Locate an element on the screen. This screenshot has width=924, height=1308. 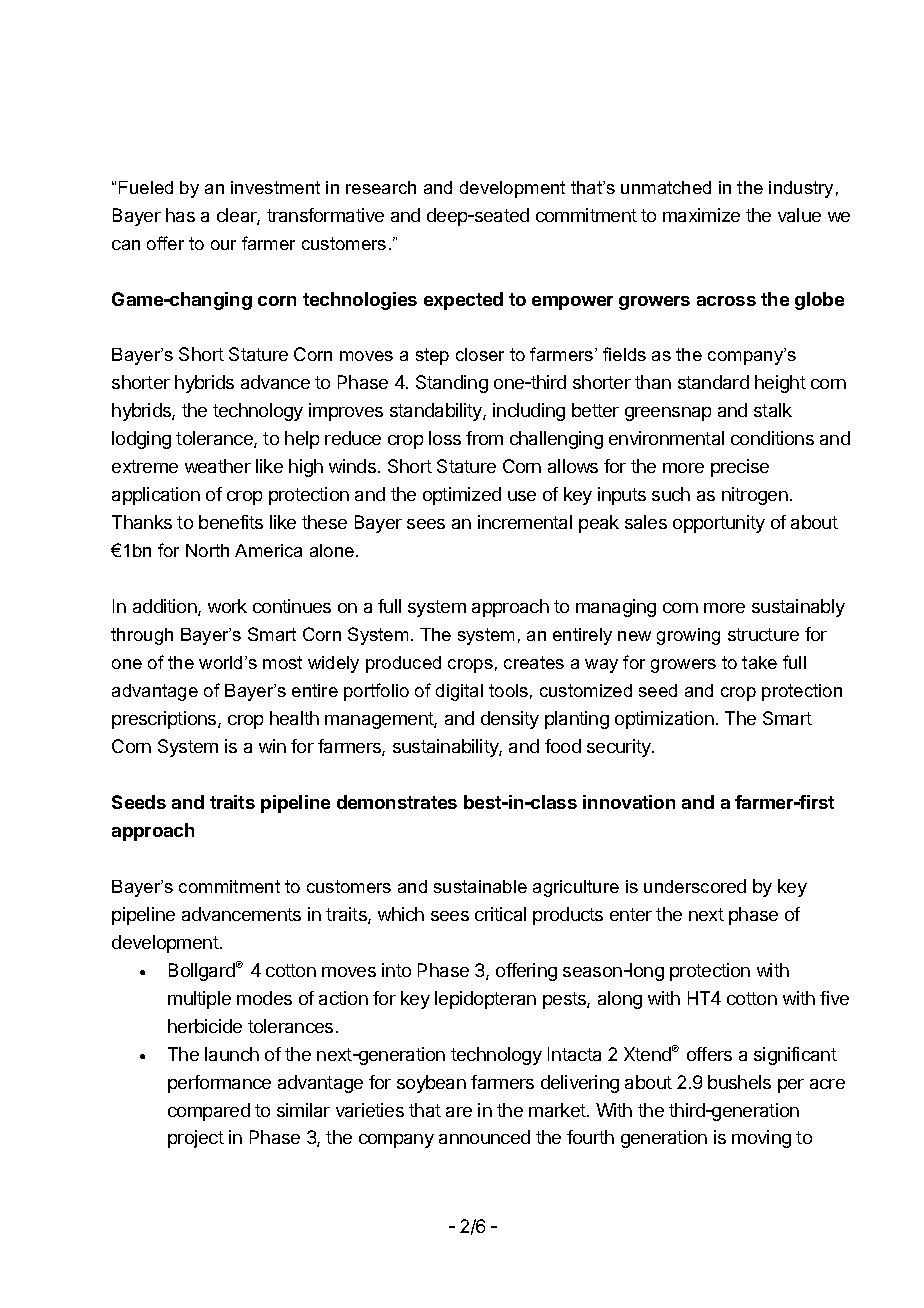
moving is located at coordinates (761, 1139).
